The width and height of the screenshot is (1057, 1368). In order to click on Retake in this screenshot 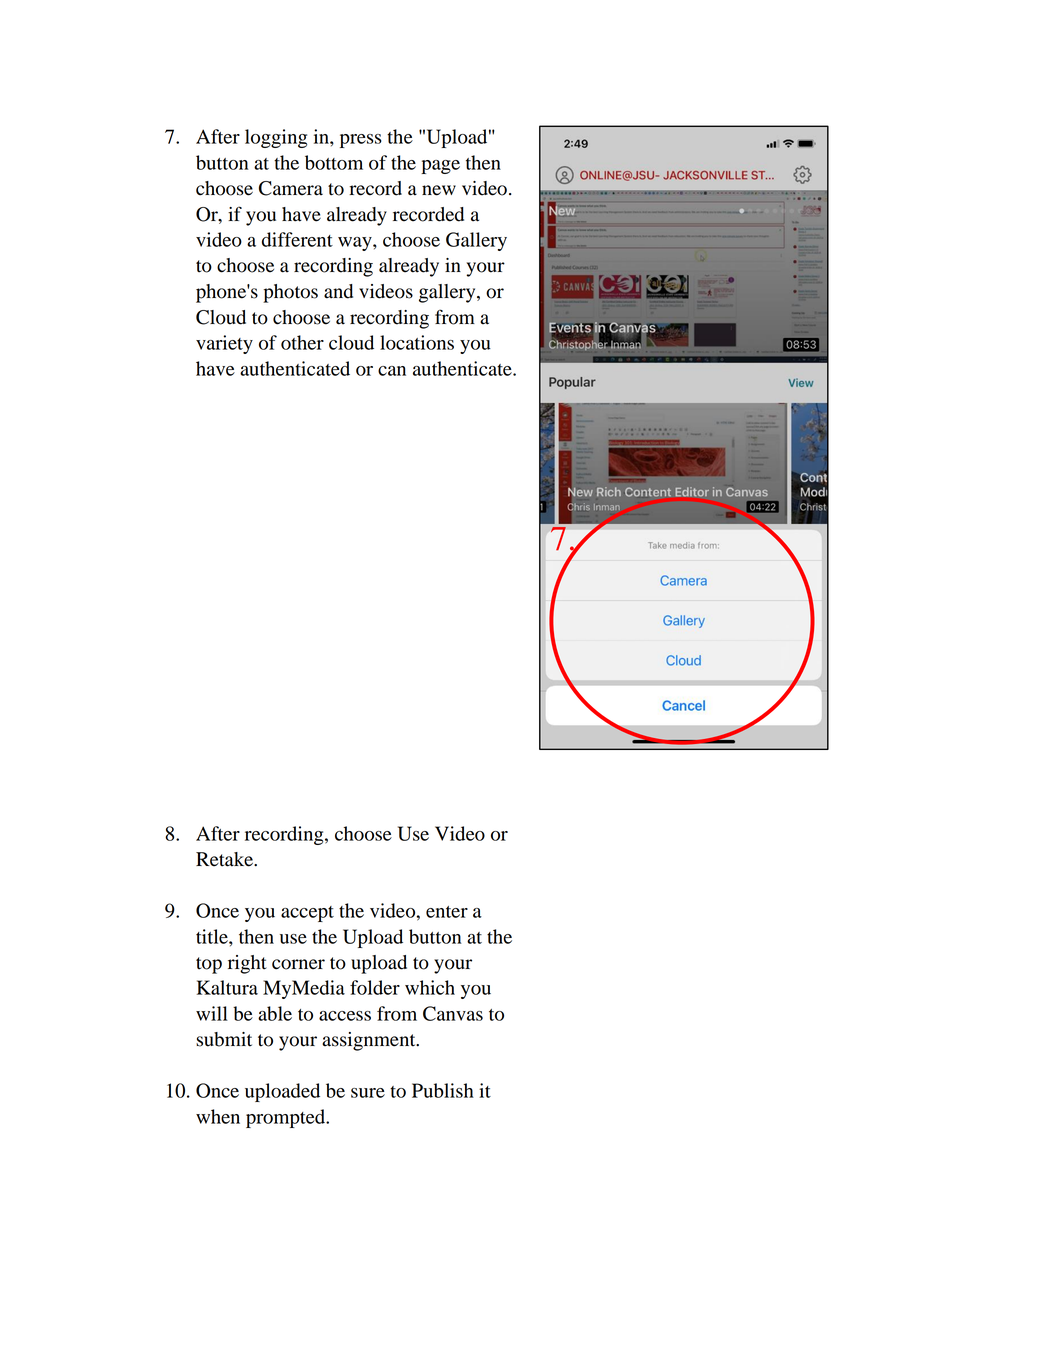, I will do `click(225, 859)`.
